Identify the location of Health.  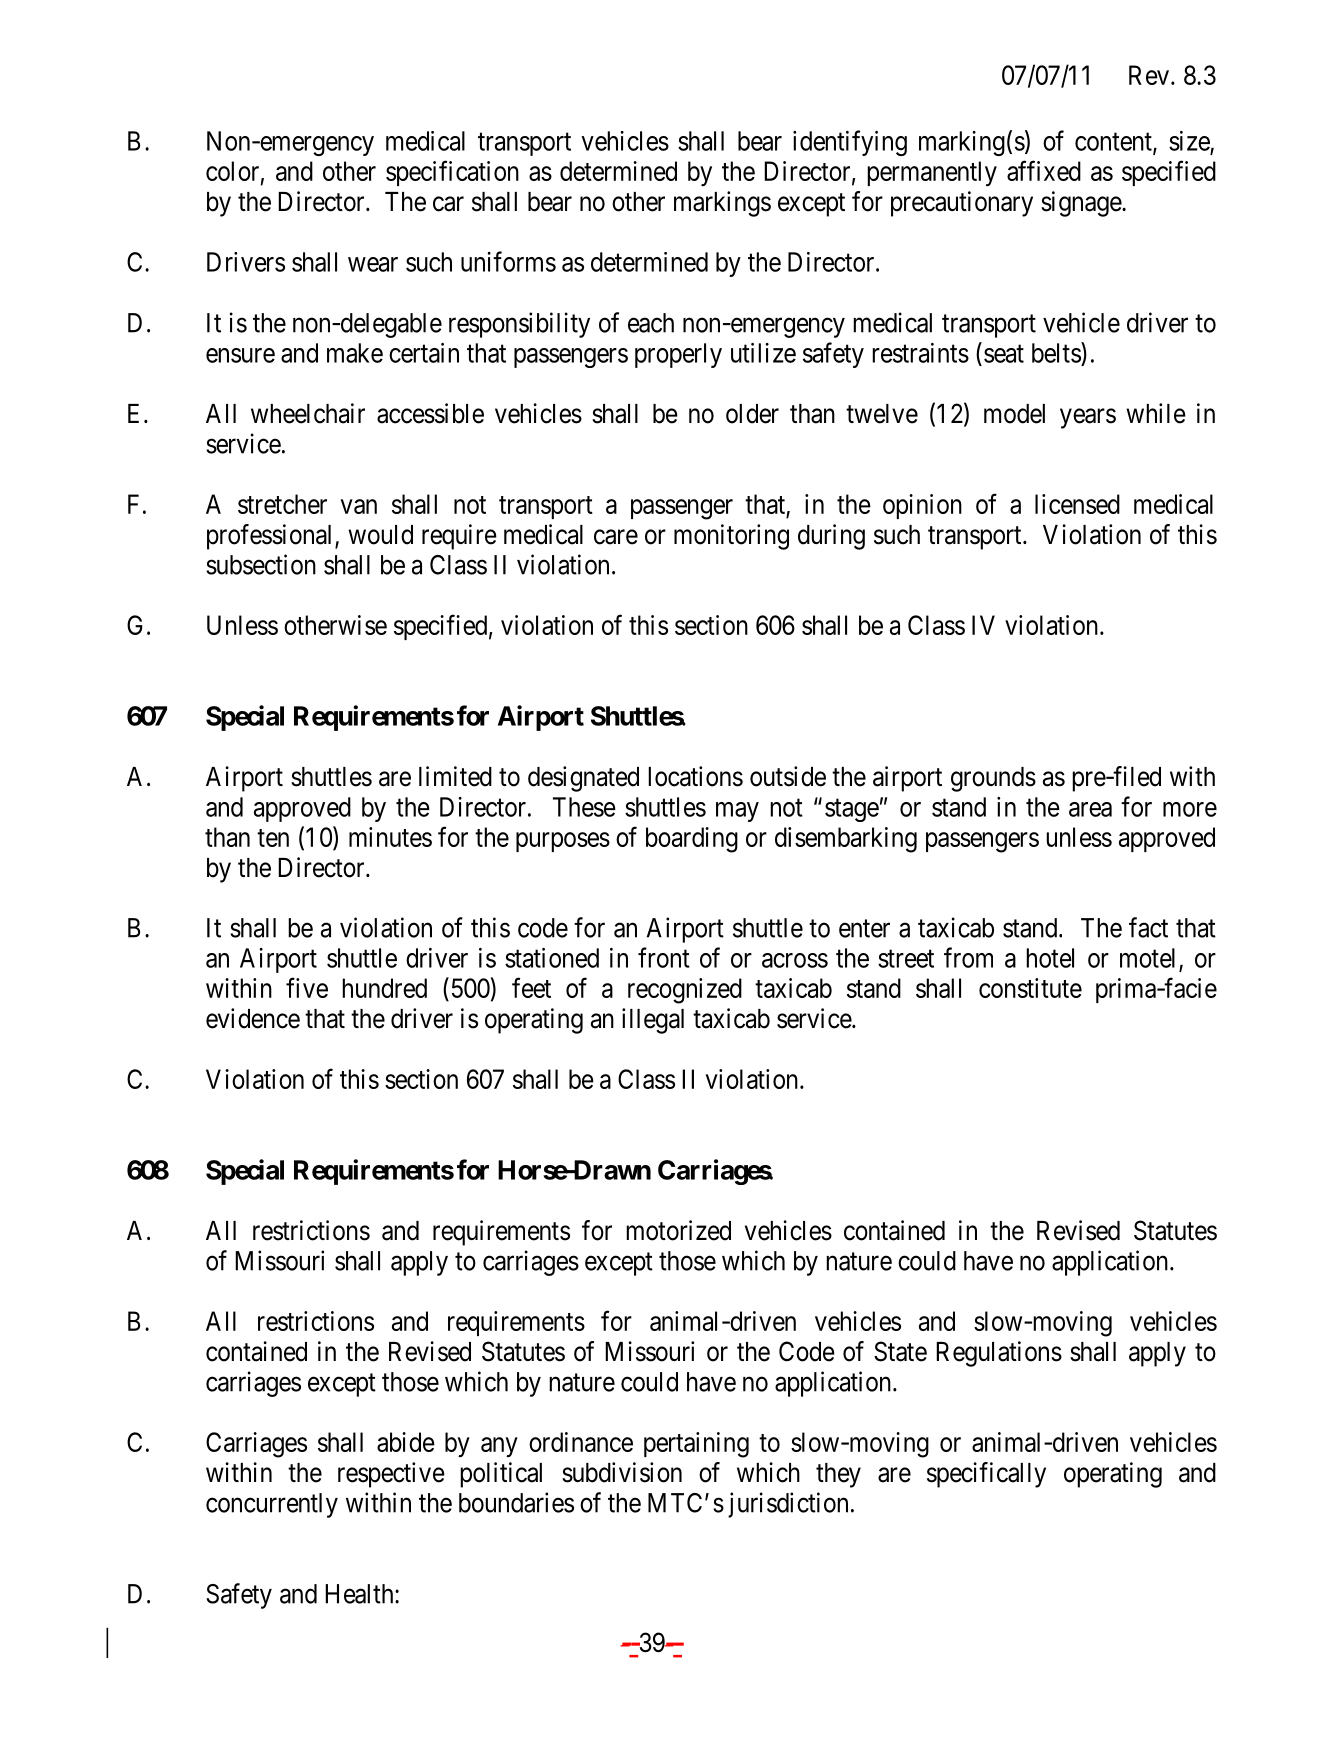
(360, 1594).
